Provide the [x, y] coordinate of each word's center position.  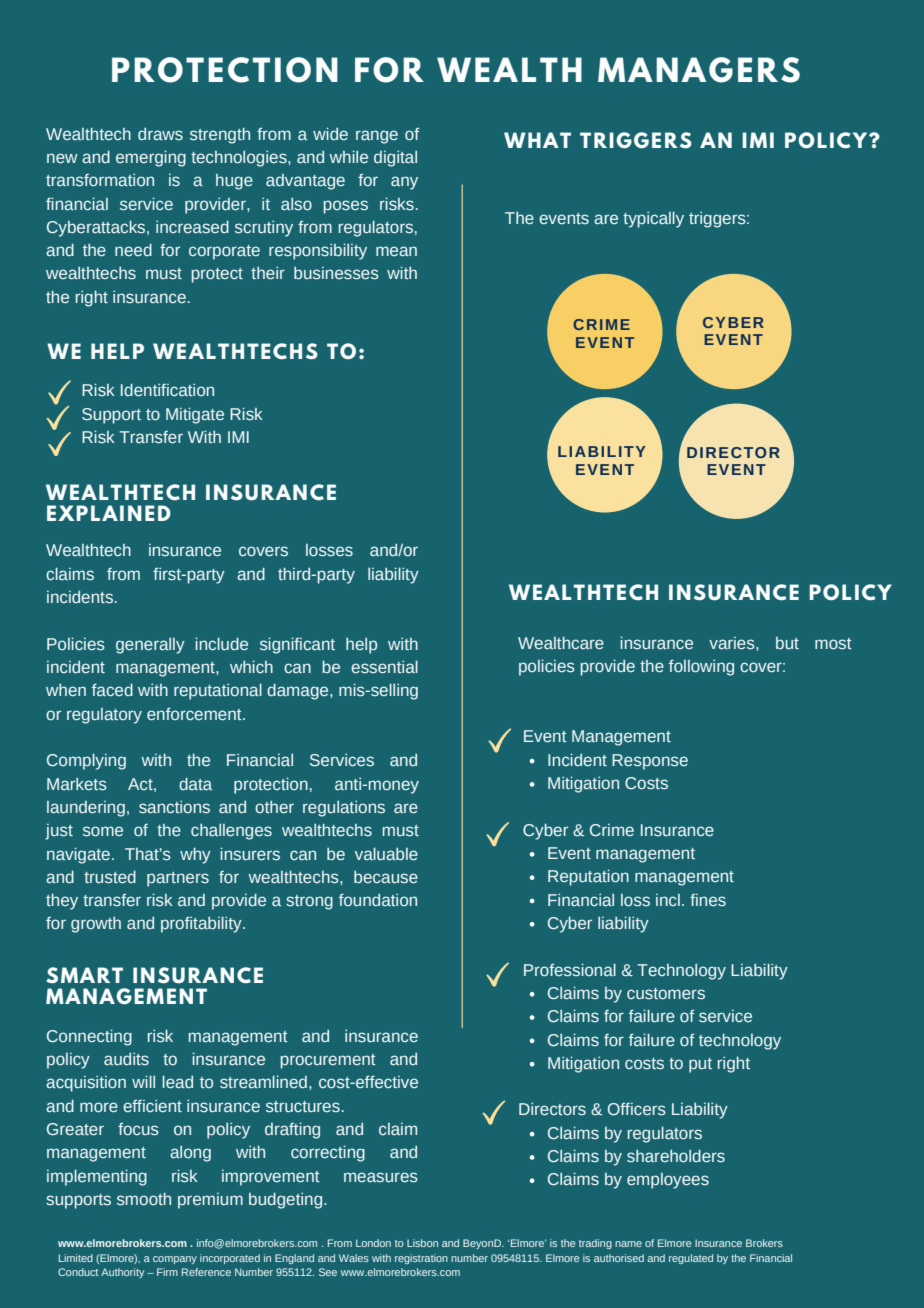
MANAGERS [699, 70]
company [175, 1260]
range [377, 137]
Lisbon [422, 1243]
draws [160, 133]
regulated [691, 1259]
